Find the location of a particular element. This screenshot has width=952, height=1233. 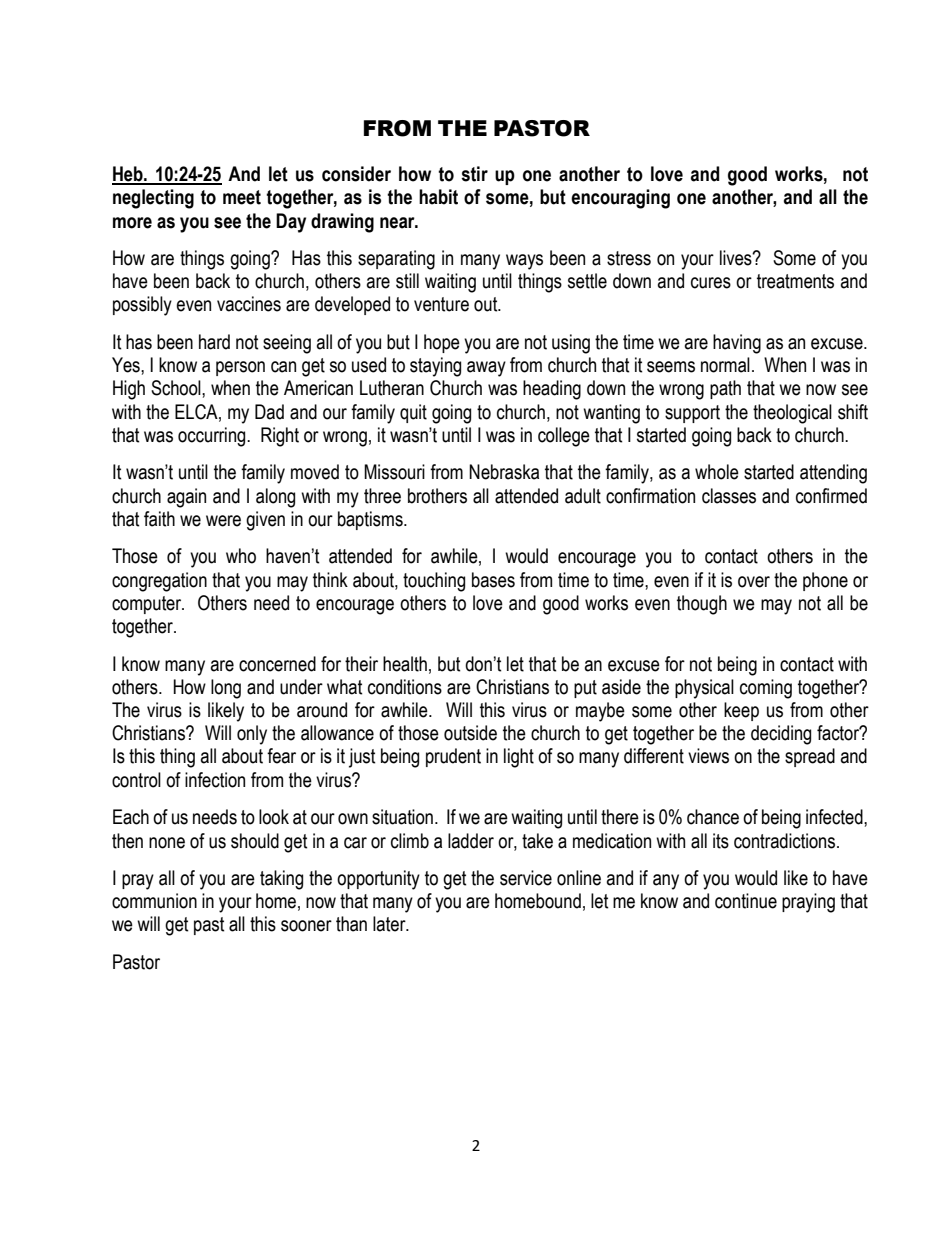

stir is located at coordinates (474, 174).
